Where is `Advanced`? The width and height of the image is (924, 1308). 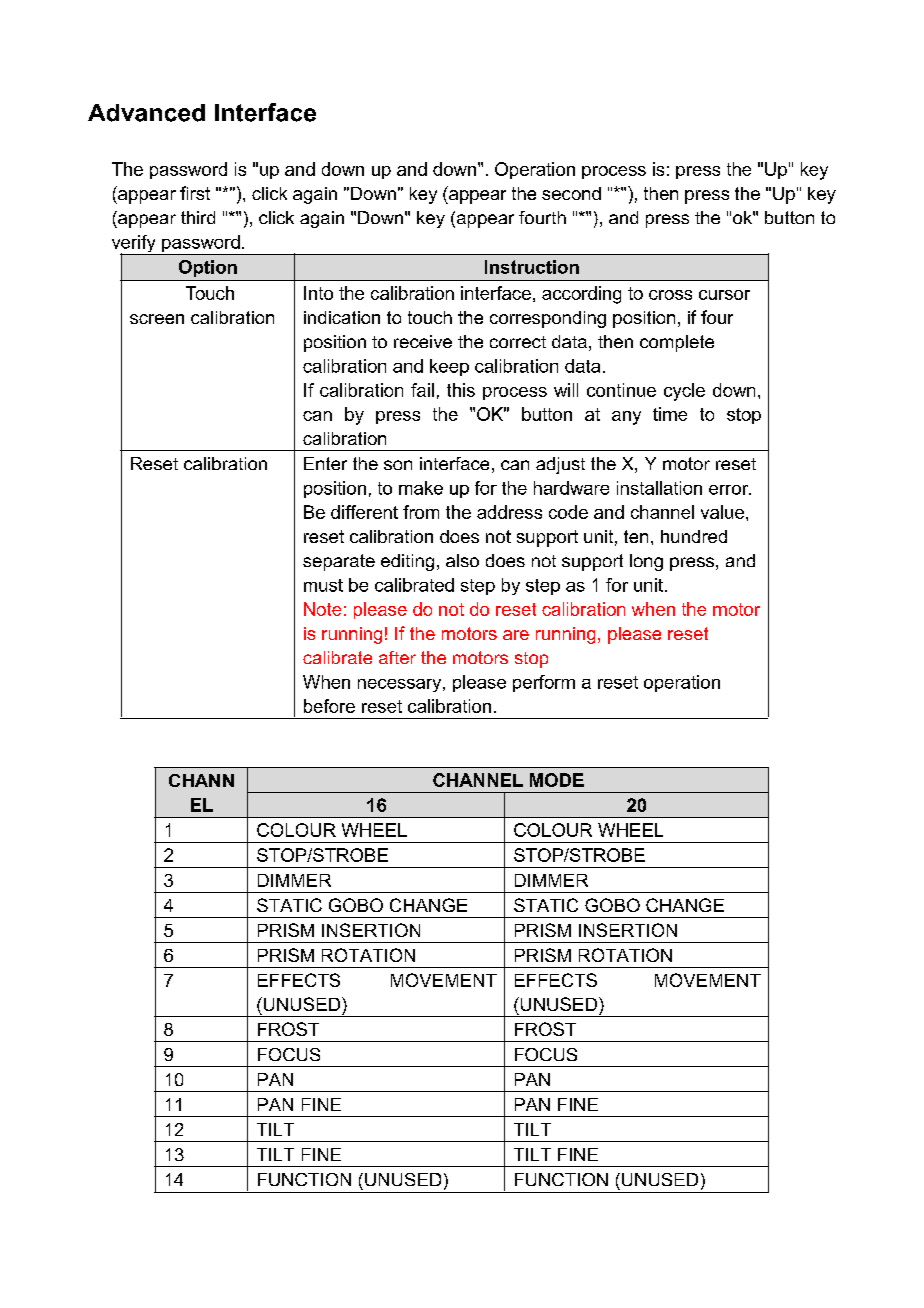 Advanced is located at coordinates (146, 113).
